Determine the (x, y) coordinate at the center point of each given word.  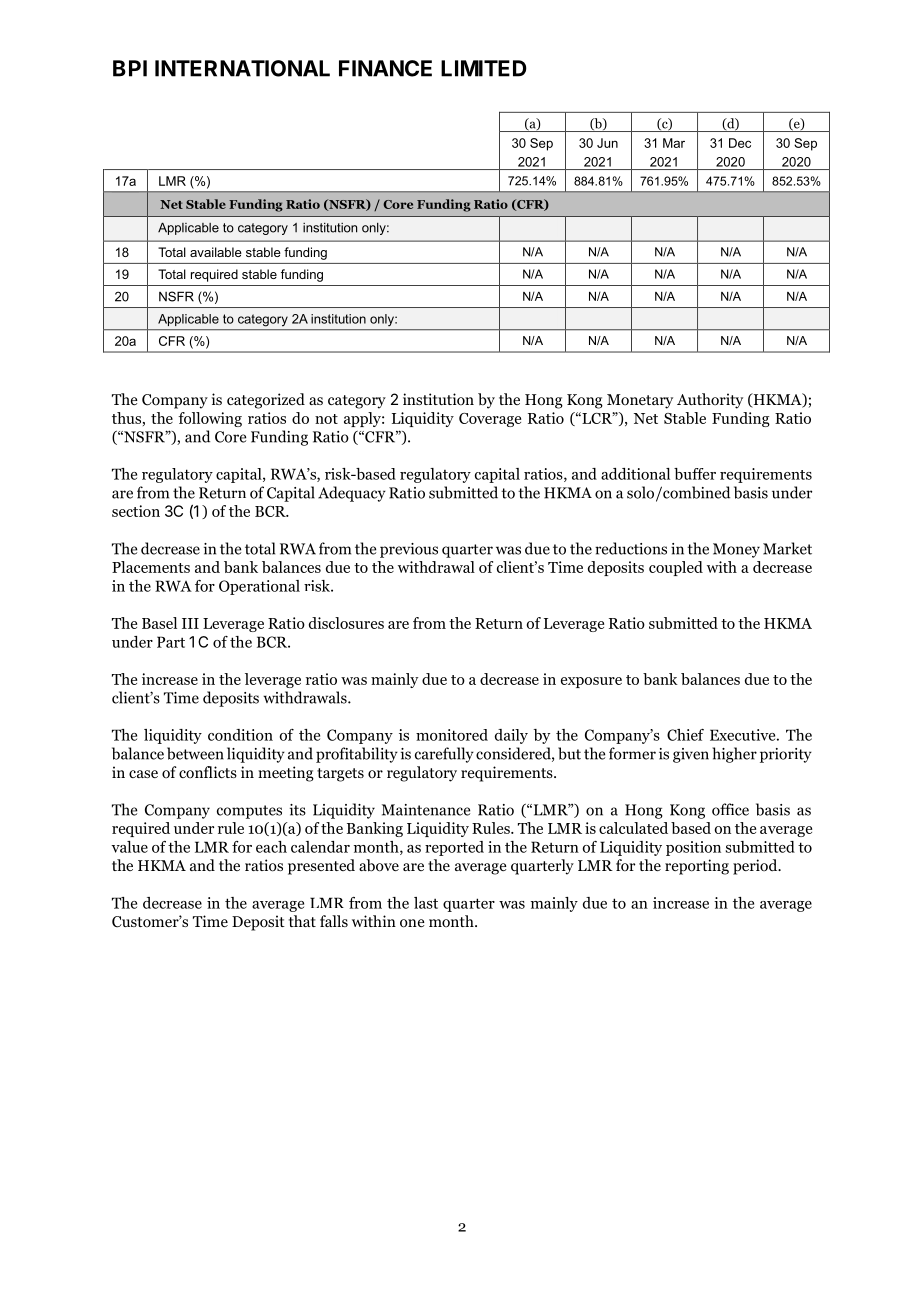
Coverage (490, 420)
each (271, 847)
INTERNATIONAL (242, 68)
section (136, 511)
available (216, 252)
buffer (695, 474)
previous (409, 550)
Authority (710, 401)
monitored (452, 735)
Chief (685, 735)
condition (240, 735)
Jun (607, 143)
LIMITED (484, 68)
